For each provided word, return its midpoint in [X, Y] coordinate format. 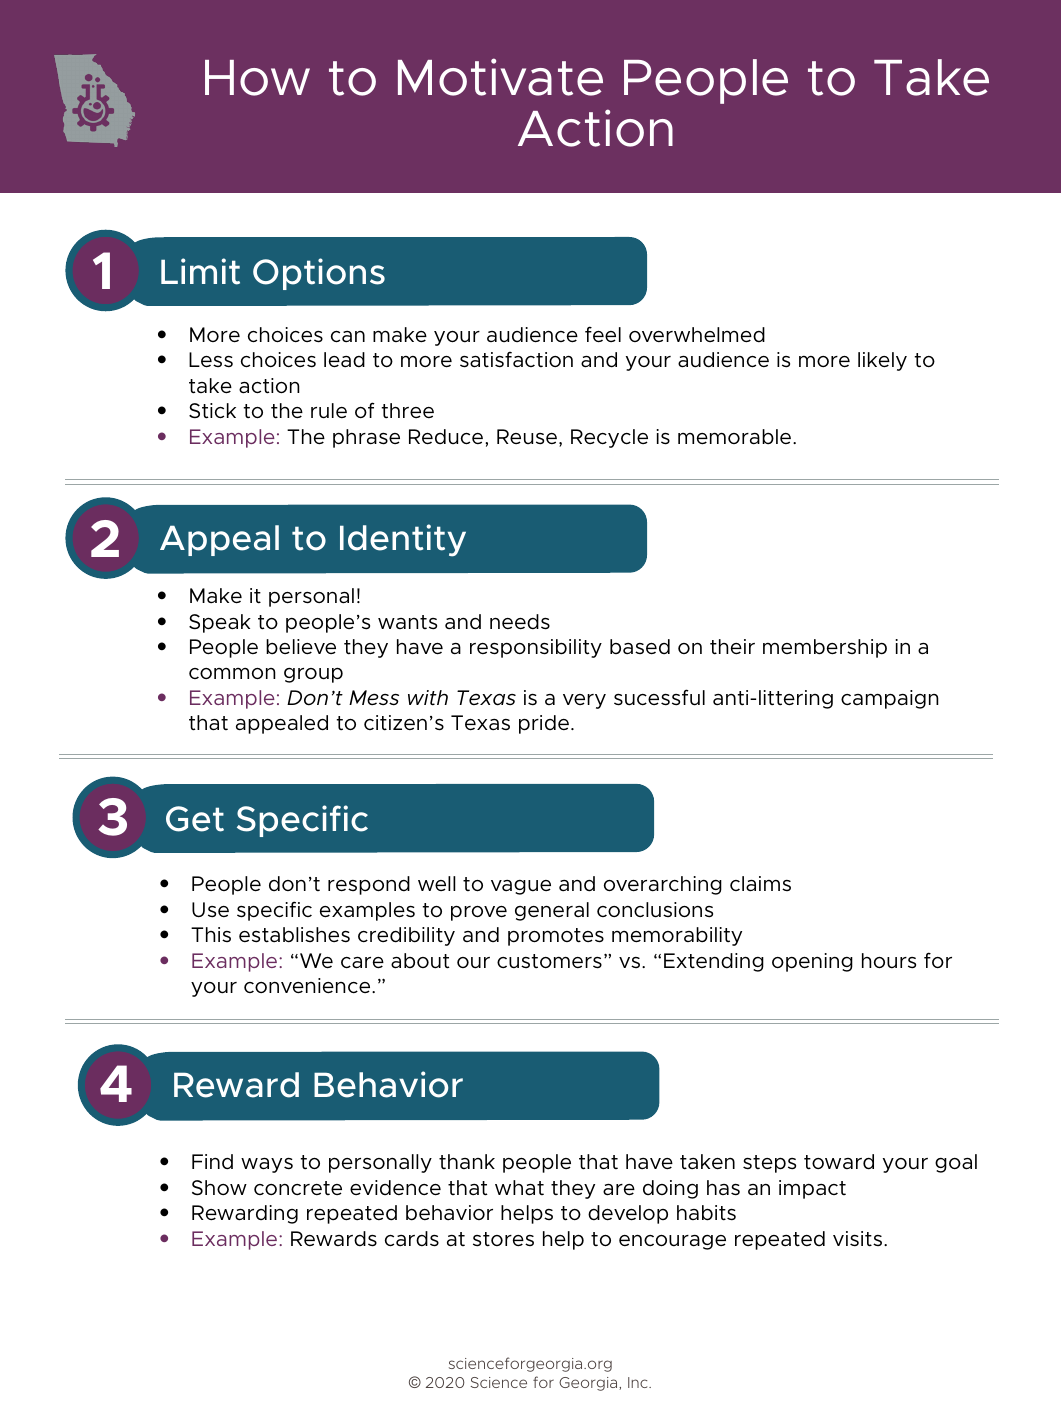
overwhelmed [697, 335]
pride [544, 724]
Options [319, 274]
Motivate [500, 77]
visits [859, 1239]
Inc [639, 1382]
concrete [298, 1188]
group [313, 675]
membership [825, 648]
